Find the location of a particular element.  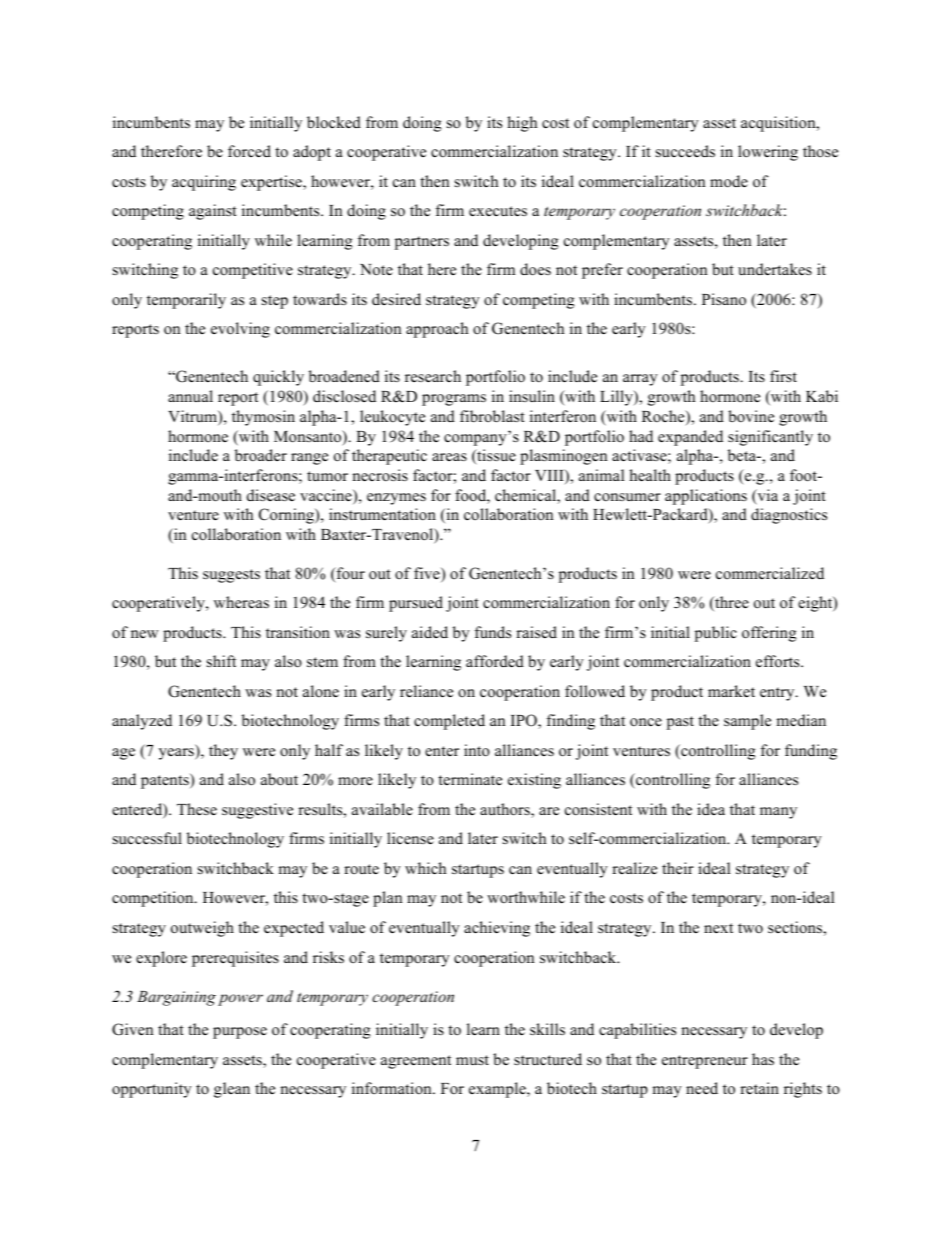

glean is located at coordinates (232, 1090).
